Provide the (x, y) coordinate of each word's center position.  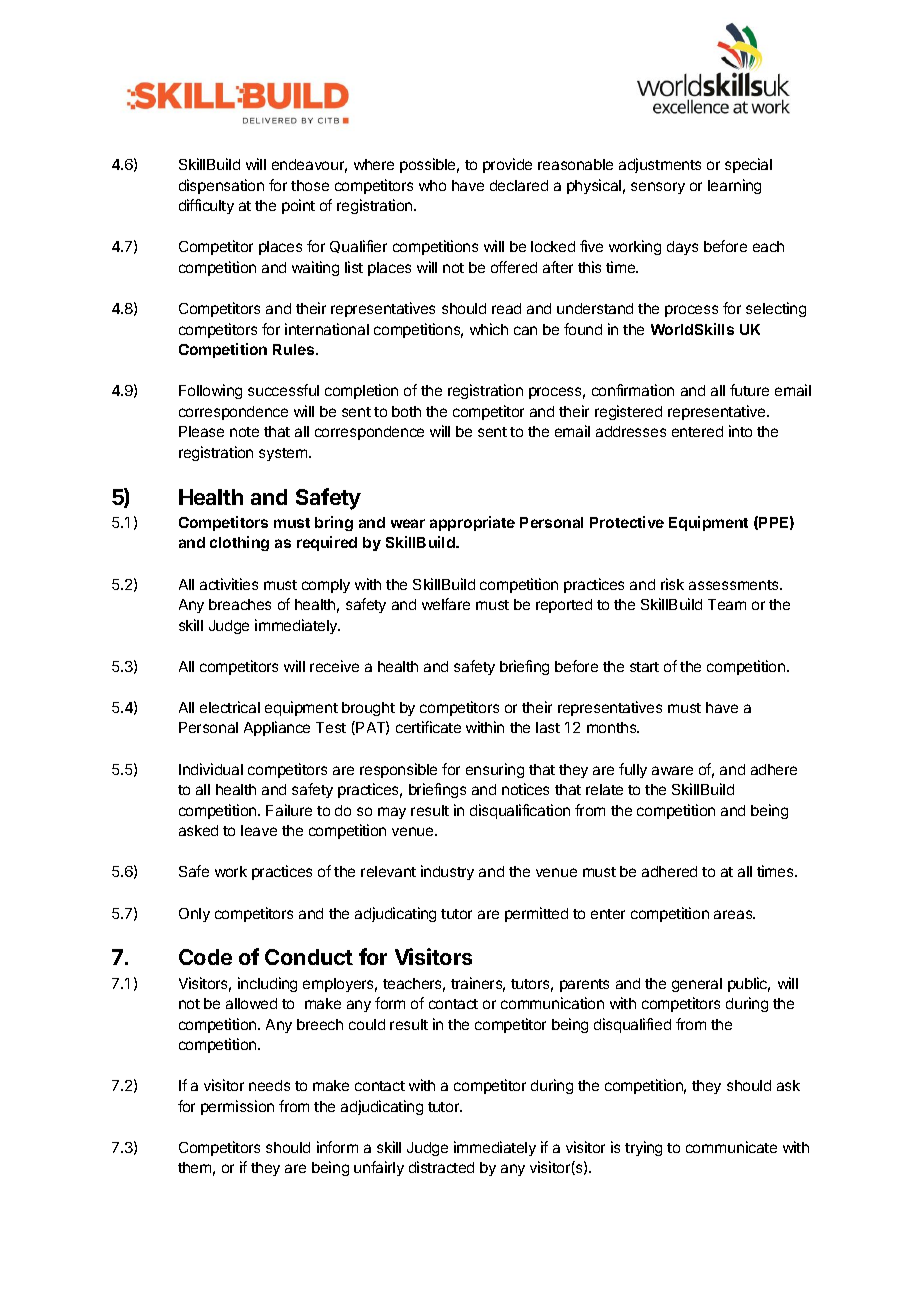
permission (237, 1107)
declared (519, 185)
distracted (441, 1167)
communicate (731, 1147)
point (298, 206)
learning (734, 186)
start (644, 667)
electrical (230, 707)
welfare (446, 604)
